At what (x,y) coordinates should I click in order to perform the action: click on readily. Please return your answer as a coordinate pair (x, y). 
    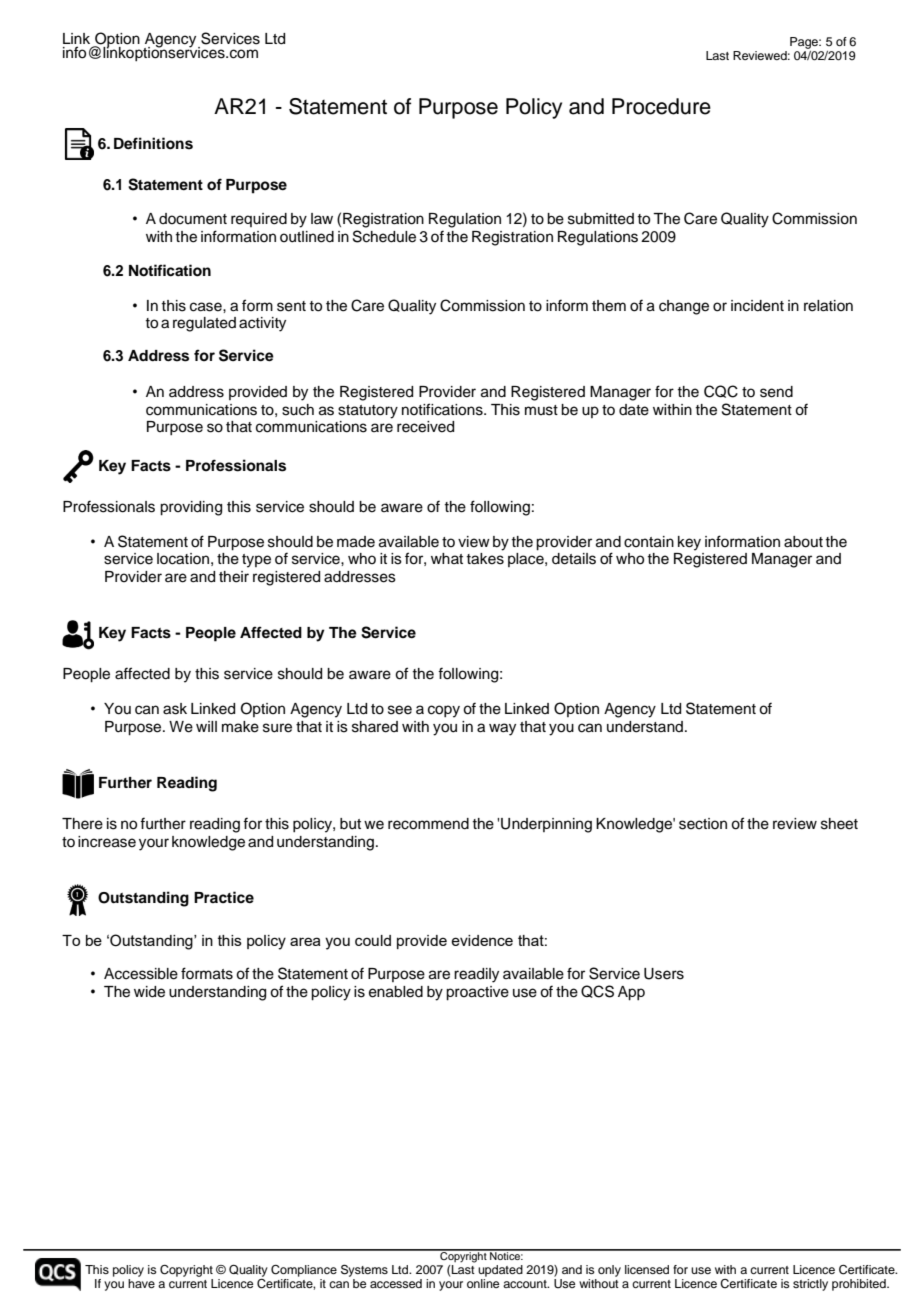
    Looking at the image, I should click on (476, 975).
